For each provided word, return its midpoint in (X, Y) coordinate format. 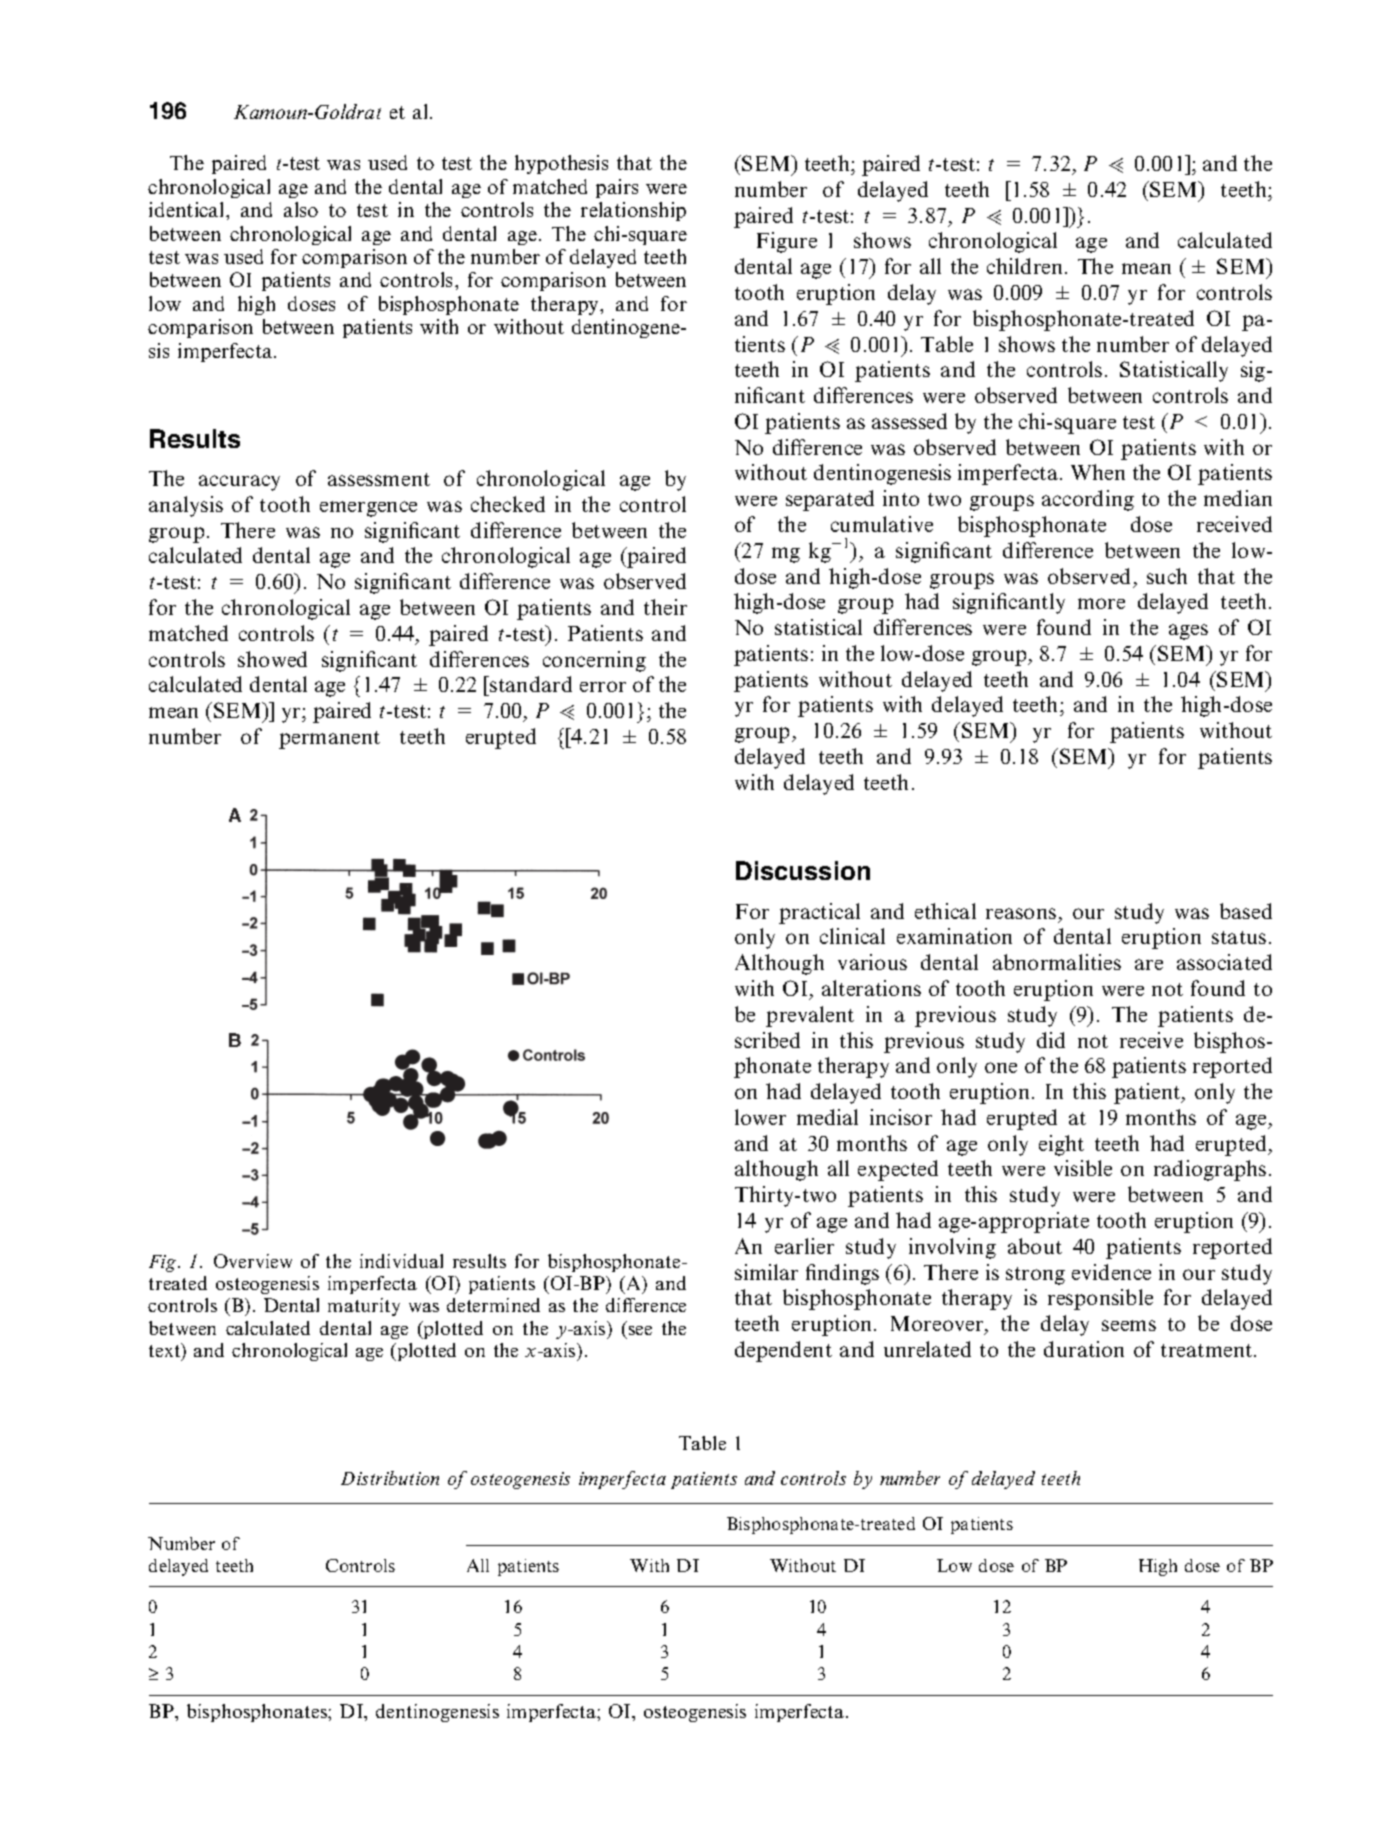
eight (1061, 1145)
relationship (633, 211)
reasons (1021, 913)
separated (830, 500)
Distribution (390, 1478)
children (1026, 266)
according (1088, 500)
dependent (783, 1351)
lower (760, 1117)
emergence (368, 509)
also (301, 209)
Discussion (803, 870)
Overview (253, 1261)
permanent (329, 740)
